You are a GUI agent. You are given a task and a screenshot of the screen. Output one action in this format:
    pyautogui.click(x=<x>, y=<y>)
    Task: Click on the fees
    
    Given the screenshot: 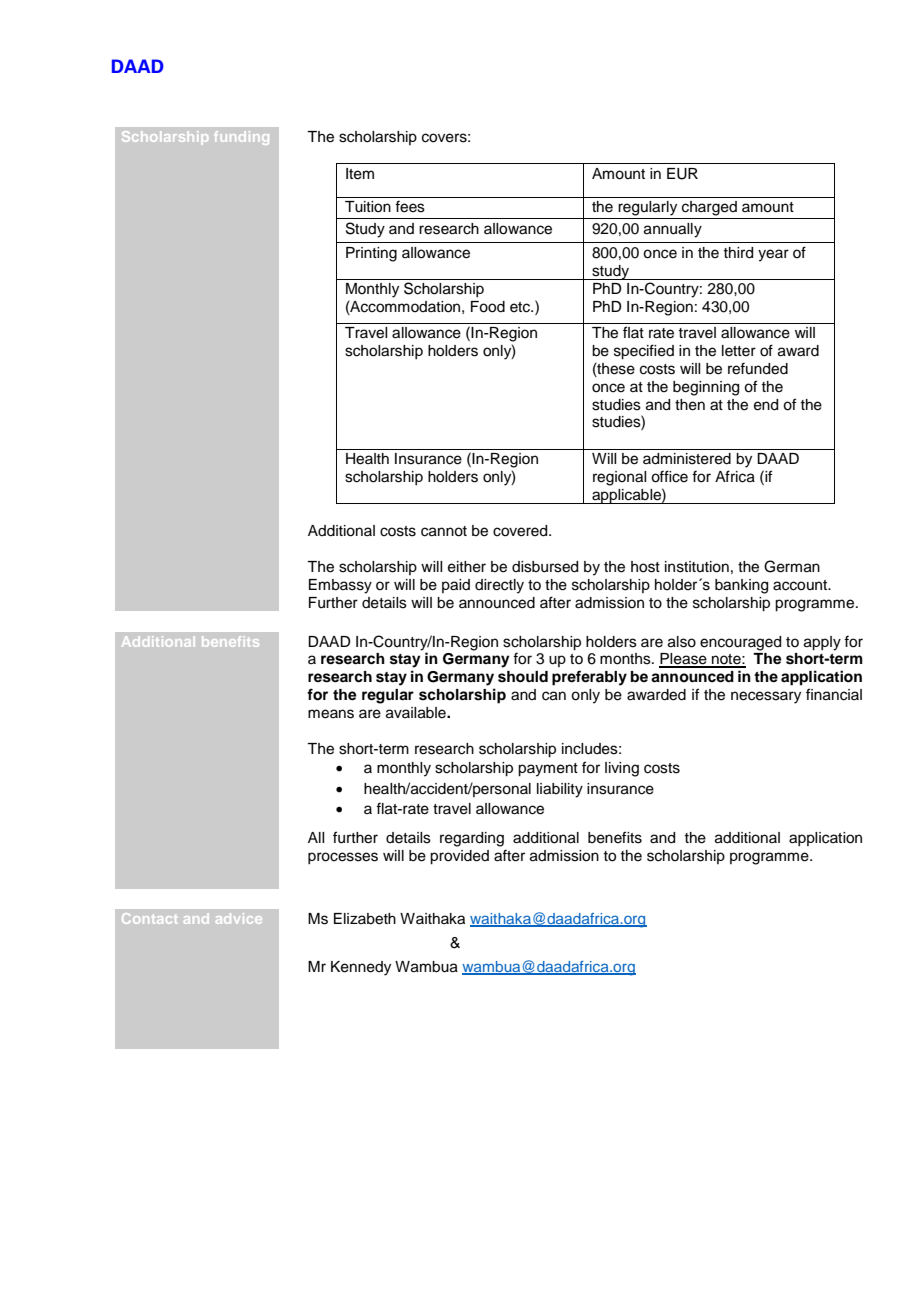 What is the action you would take?
    pyautogui.click(x=410, y=206)
